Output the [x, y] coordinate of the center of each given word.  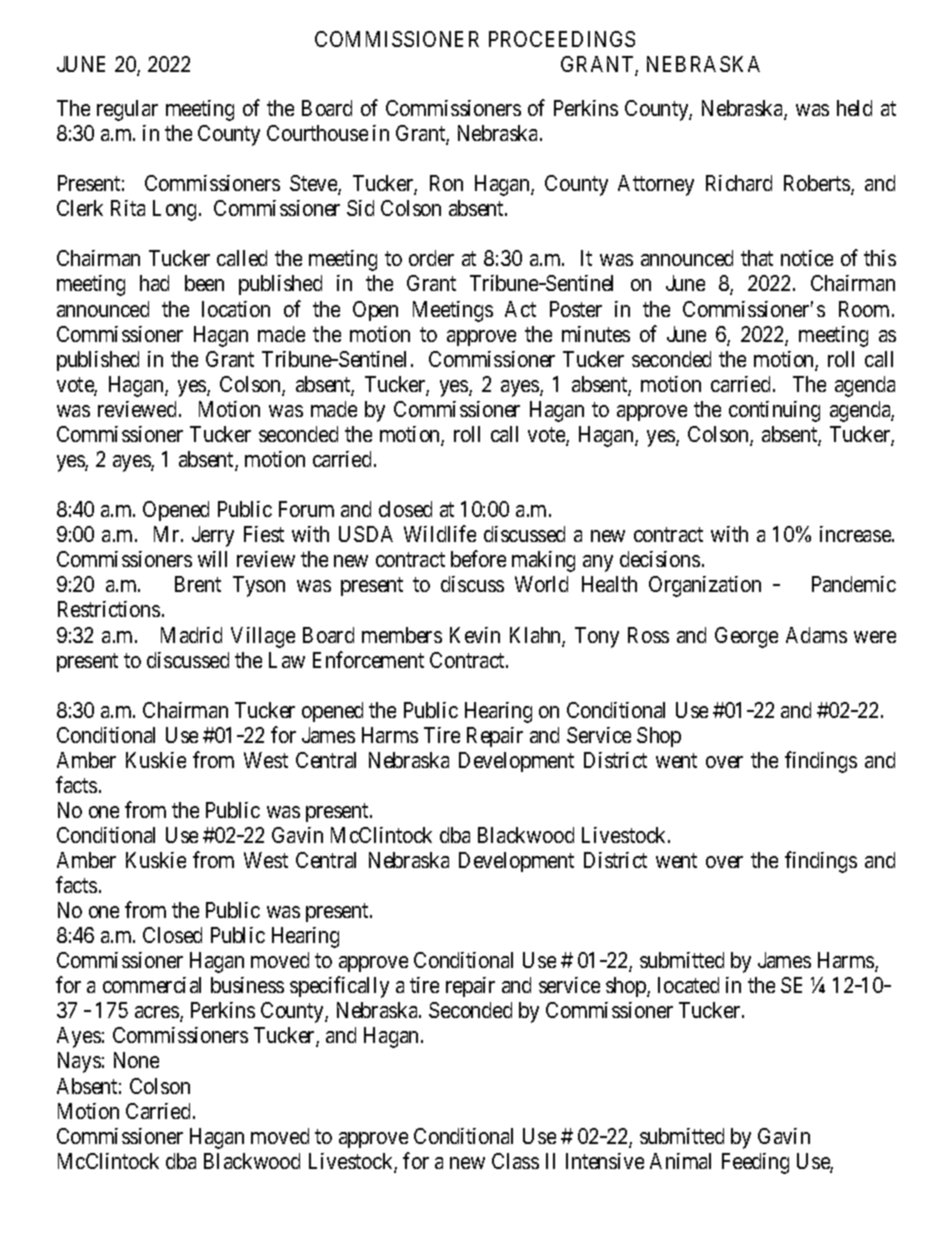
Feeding [755, 1163]
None [136, 1060]
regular [127, 110]
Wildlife [440, 533]
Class [515, 1161]
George [746, 637]
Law [287, 660]
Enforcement [368, 659]
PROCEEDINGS [562, 39]
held [854, 108]
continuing [774, 411]
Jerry [213, 536]
